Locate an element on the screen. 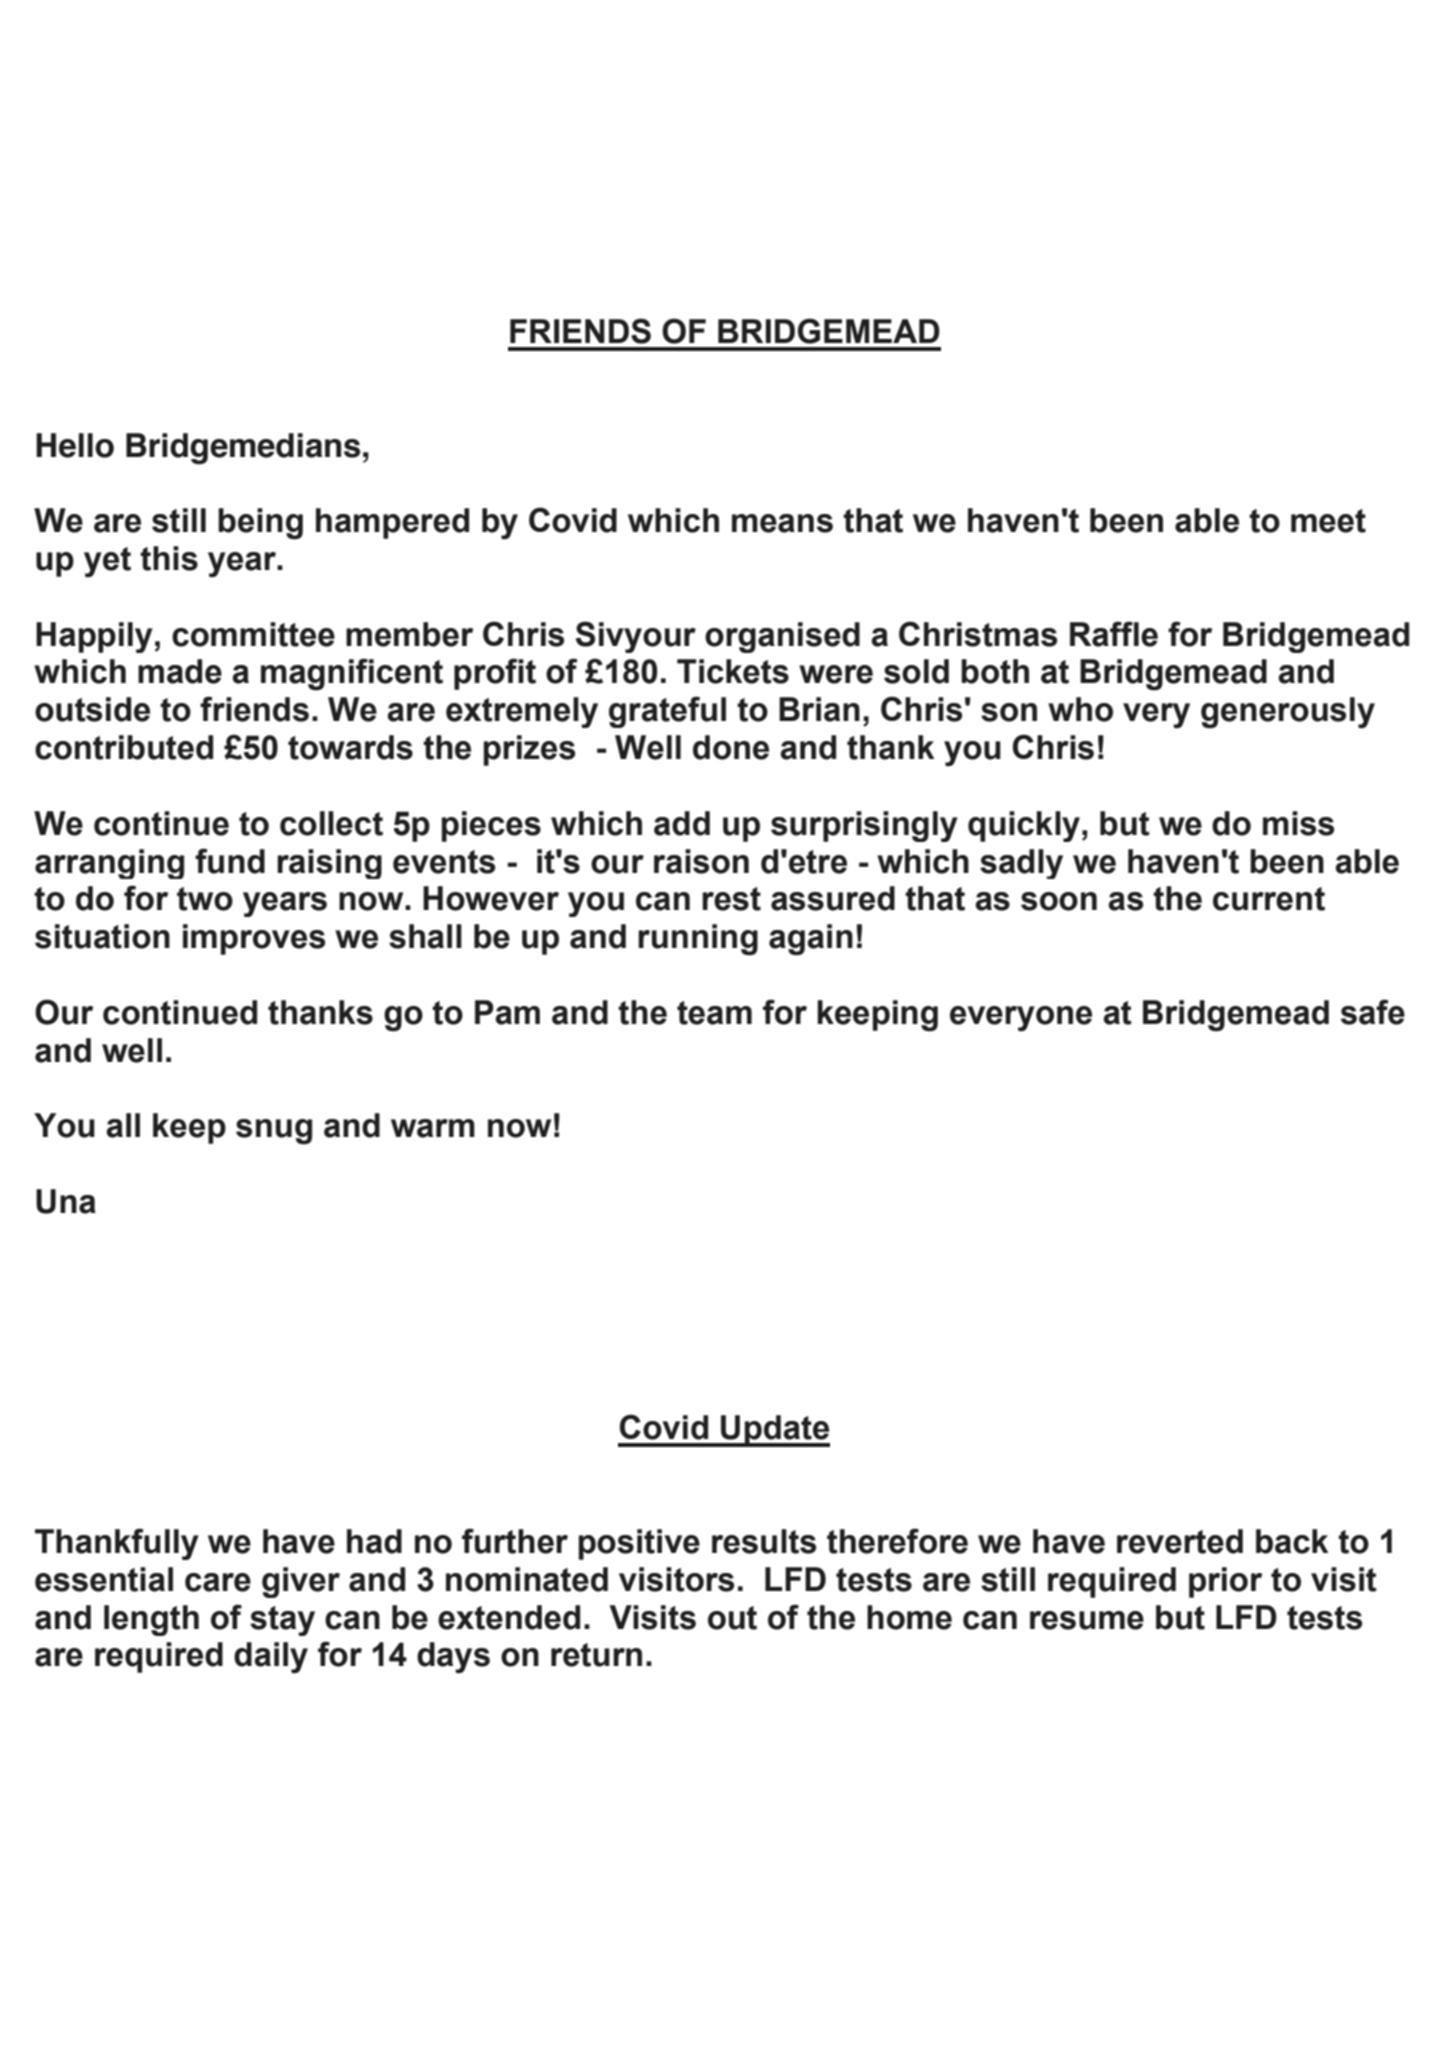  means is located at coordinates (782, 523).
